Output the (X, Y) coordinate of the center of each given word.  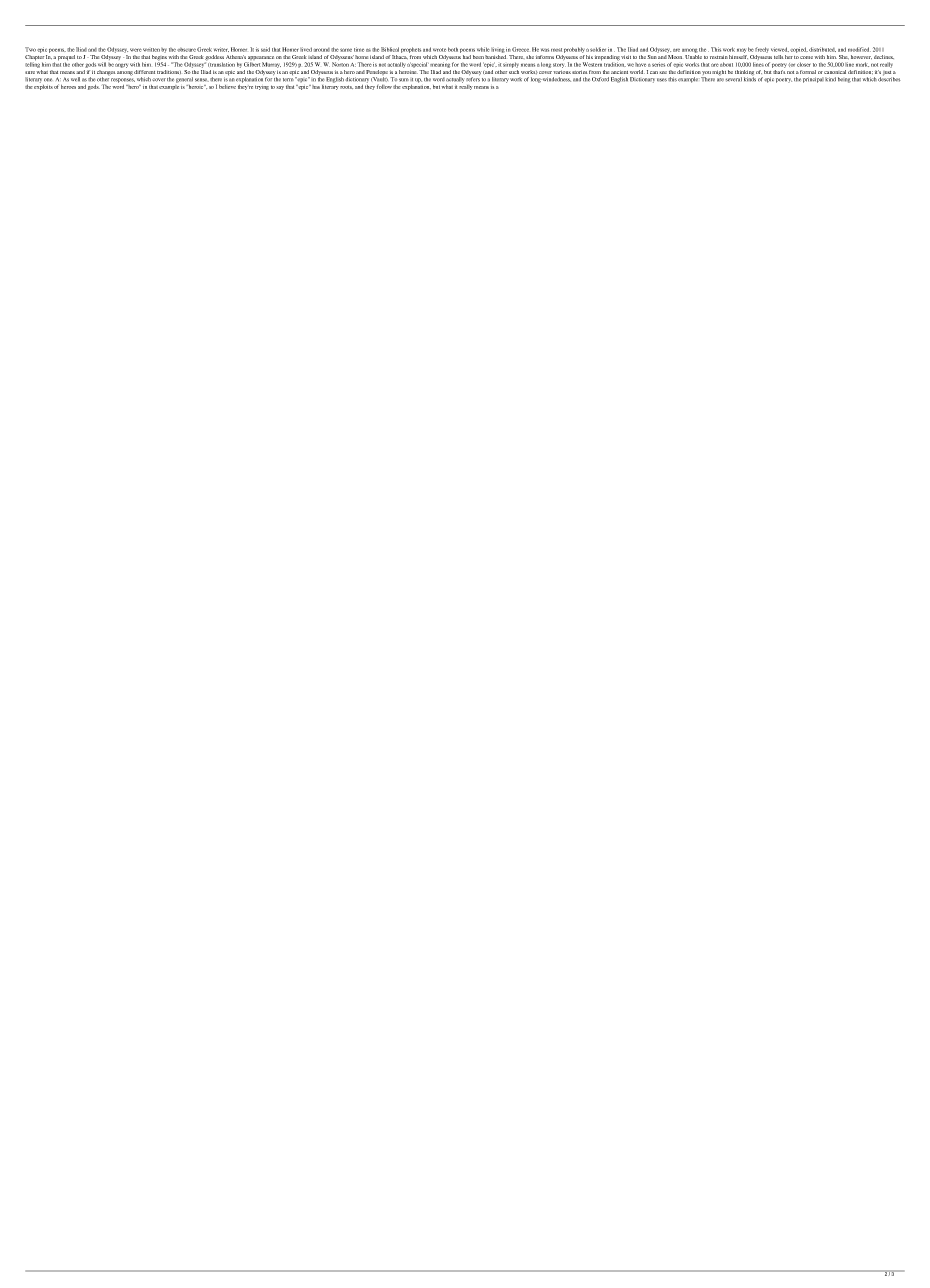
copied (799, 50)
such (514, 70)
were (136, 50)
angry (121, 65)
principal (813, 80)
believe (227, 87)
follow (384, 87)
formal (808, 72)
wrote (439, 50)
